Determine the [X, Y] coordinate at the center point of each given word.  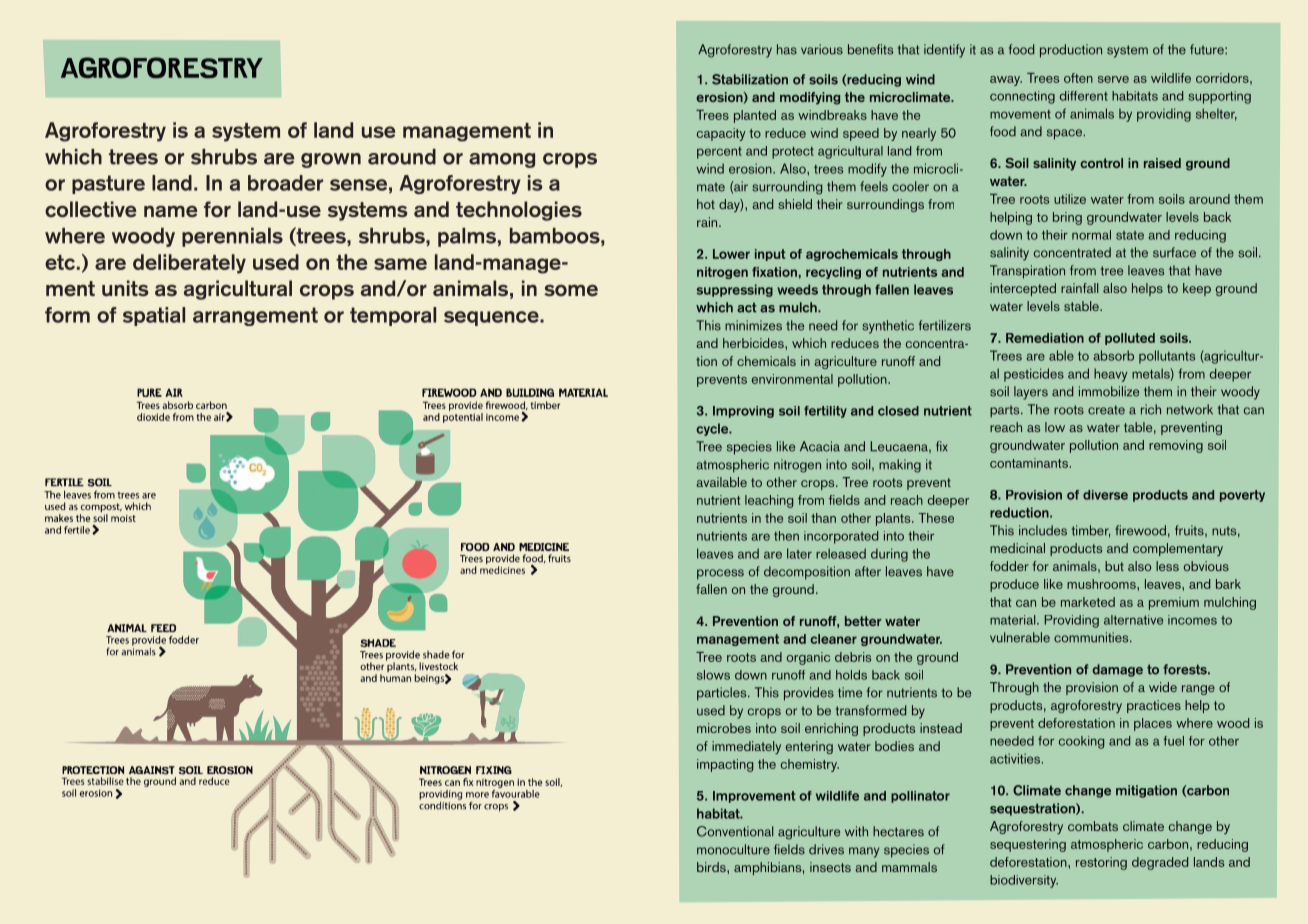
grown [331, 160]
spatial [154, 316]
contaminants [1029, 463]
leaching [769, 501]
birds [712, 867]
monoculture [733, 849]
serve [1113, 79]
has [787, 49]
